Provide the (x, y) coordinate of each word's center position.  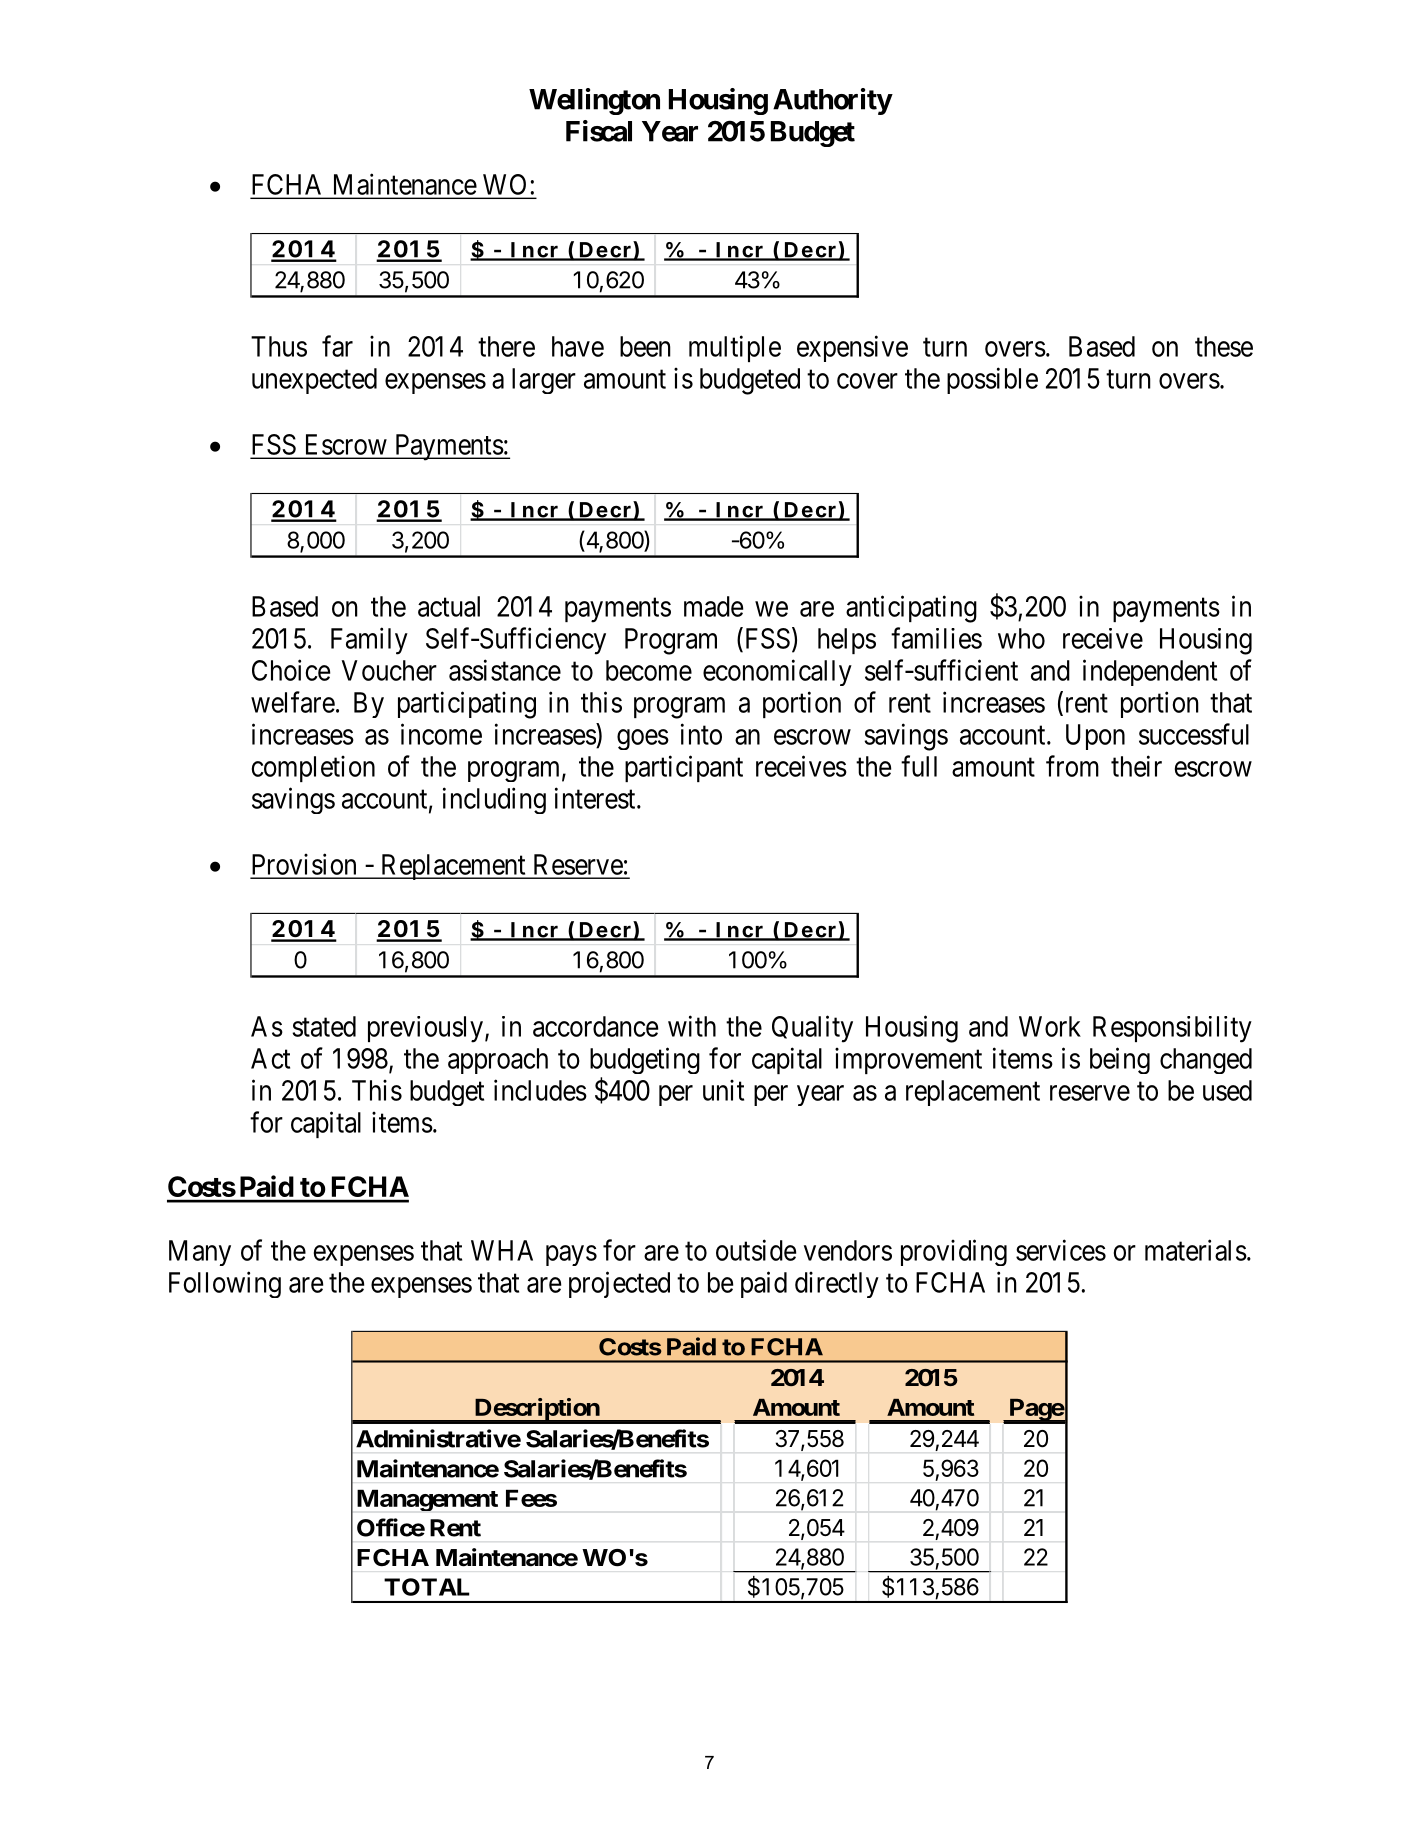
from (1072, 766)
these (1224, 346)
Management (427, 1500)
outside (756, 1250)
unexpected (314, 381)
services (1061, 1250)
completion (313, 769)
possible (992, 380)
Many (200, 1253)
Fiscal (599, 131)
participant (684, 768)
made (713, 606)
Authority (832, 101)
